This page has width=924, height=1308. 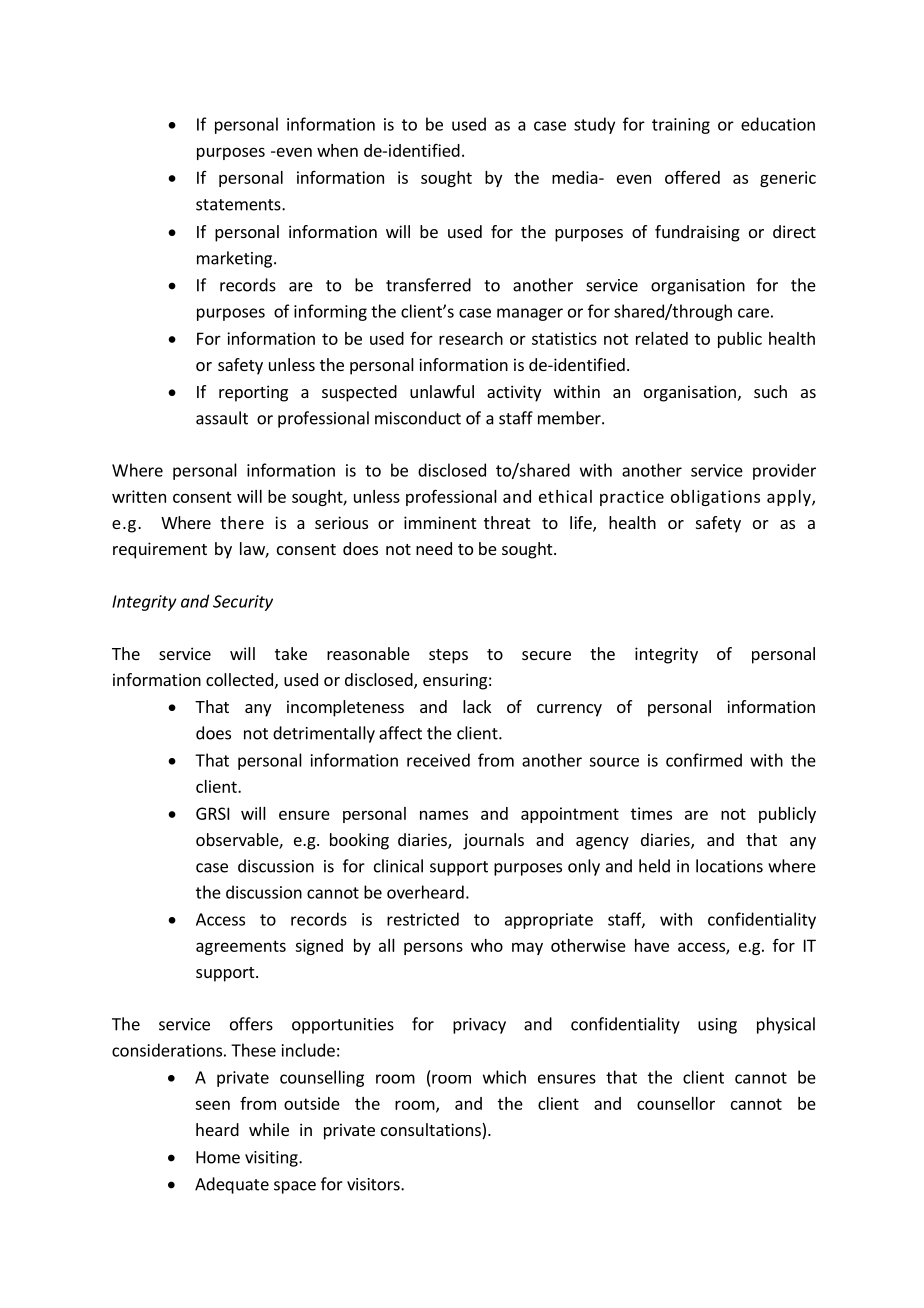 What do you see at coordinates (432, 1131) in the page?
I see `consultations` at bounding box center [432, 1131].
